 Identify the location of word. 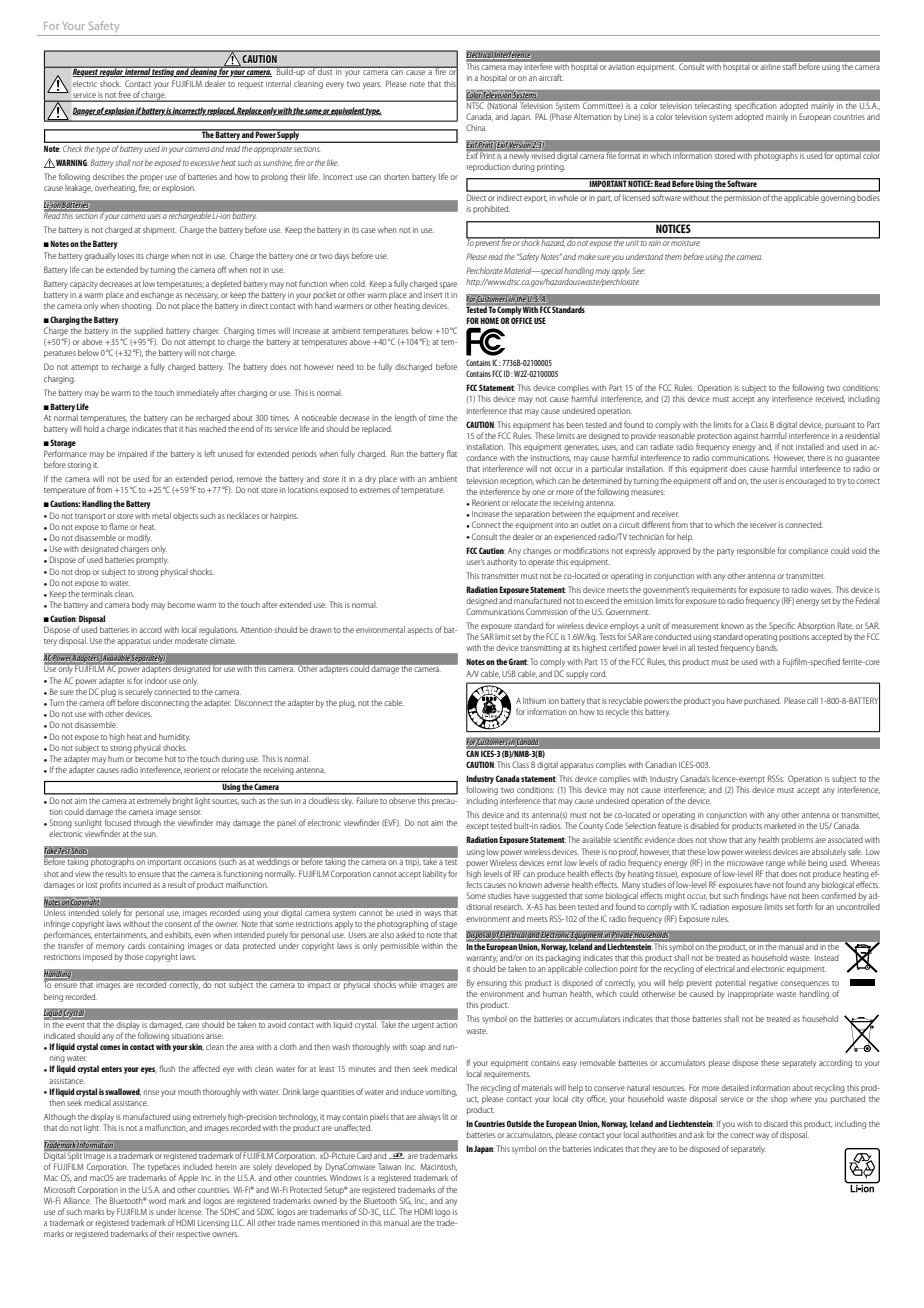
(157, 1200).
